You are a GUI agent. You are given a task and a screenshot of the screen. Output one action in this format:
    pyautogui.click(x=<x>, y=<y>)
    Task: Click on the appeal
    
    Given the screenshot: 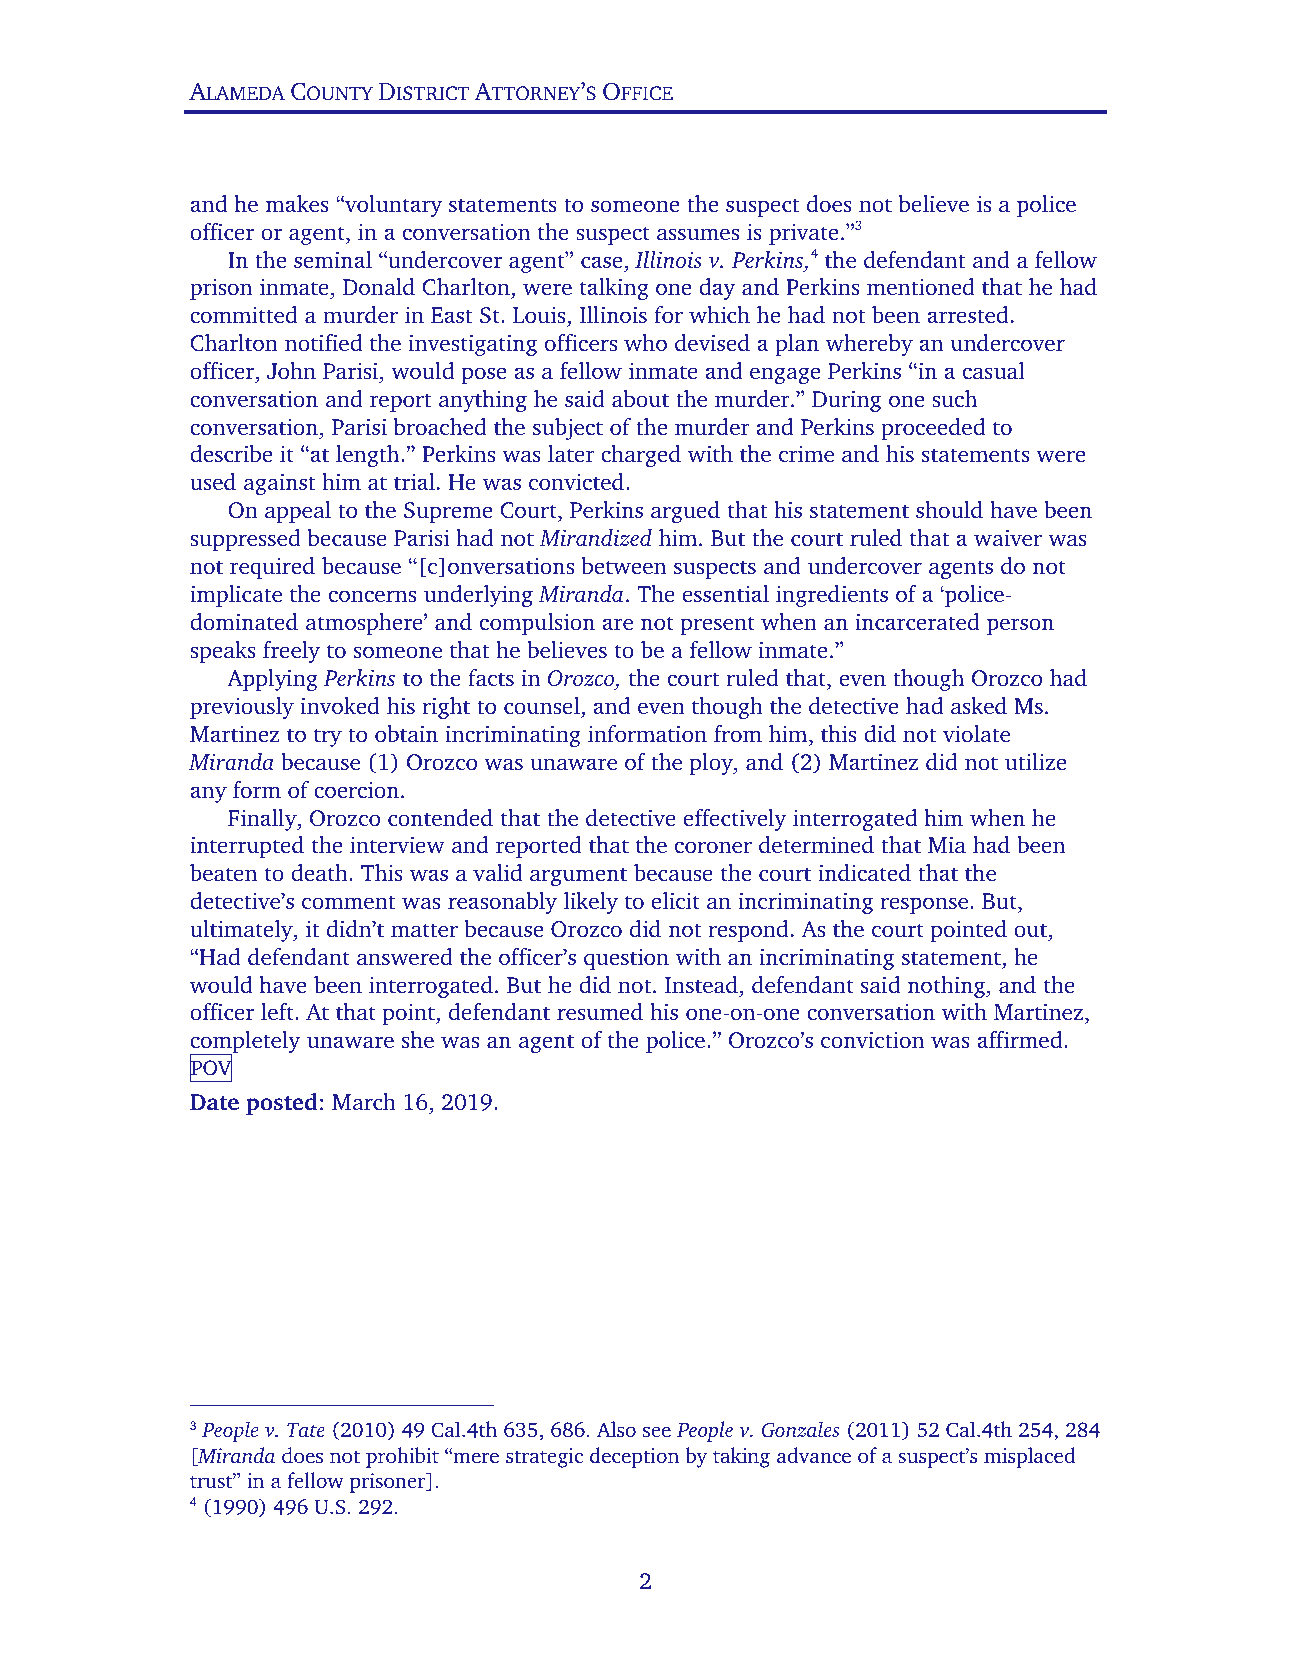 What is the action you would take?
    pyautogui.click(x=298, y=512)
